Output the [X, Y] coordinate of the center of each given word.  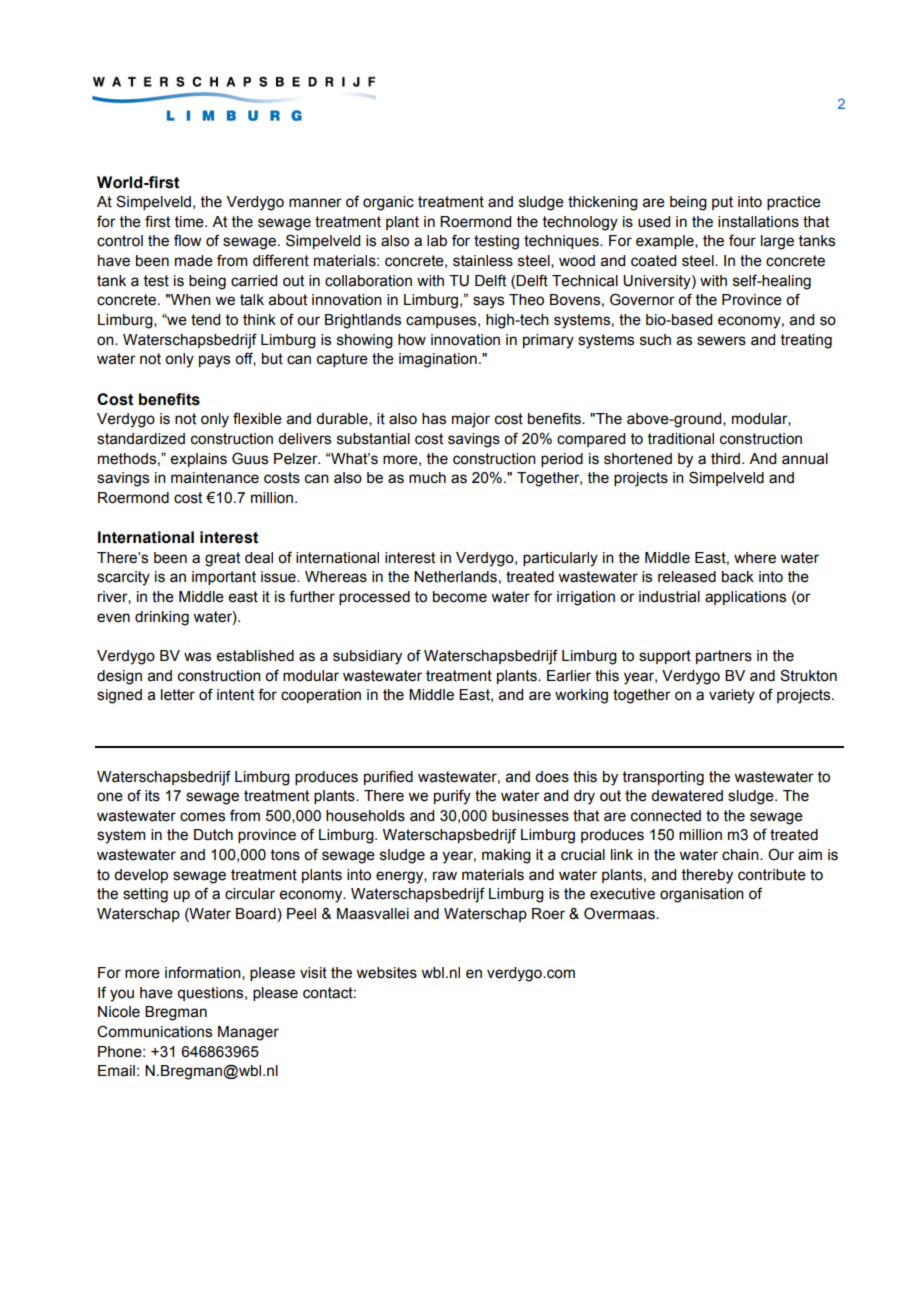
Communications [154, 1032]
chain [741, 855]
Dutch [213, 835]
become [460, 597]
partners [724, 657]
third [725, 459]
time [190, 222]
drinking [162, 618]
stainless [483, 261]
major [471, 420]
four [742, 240]
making [506, 856]
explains [199, 460]
